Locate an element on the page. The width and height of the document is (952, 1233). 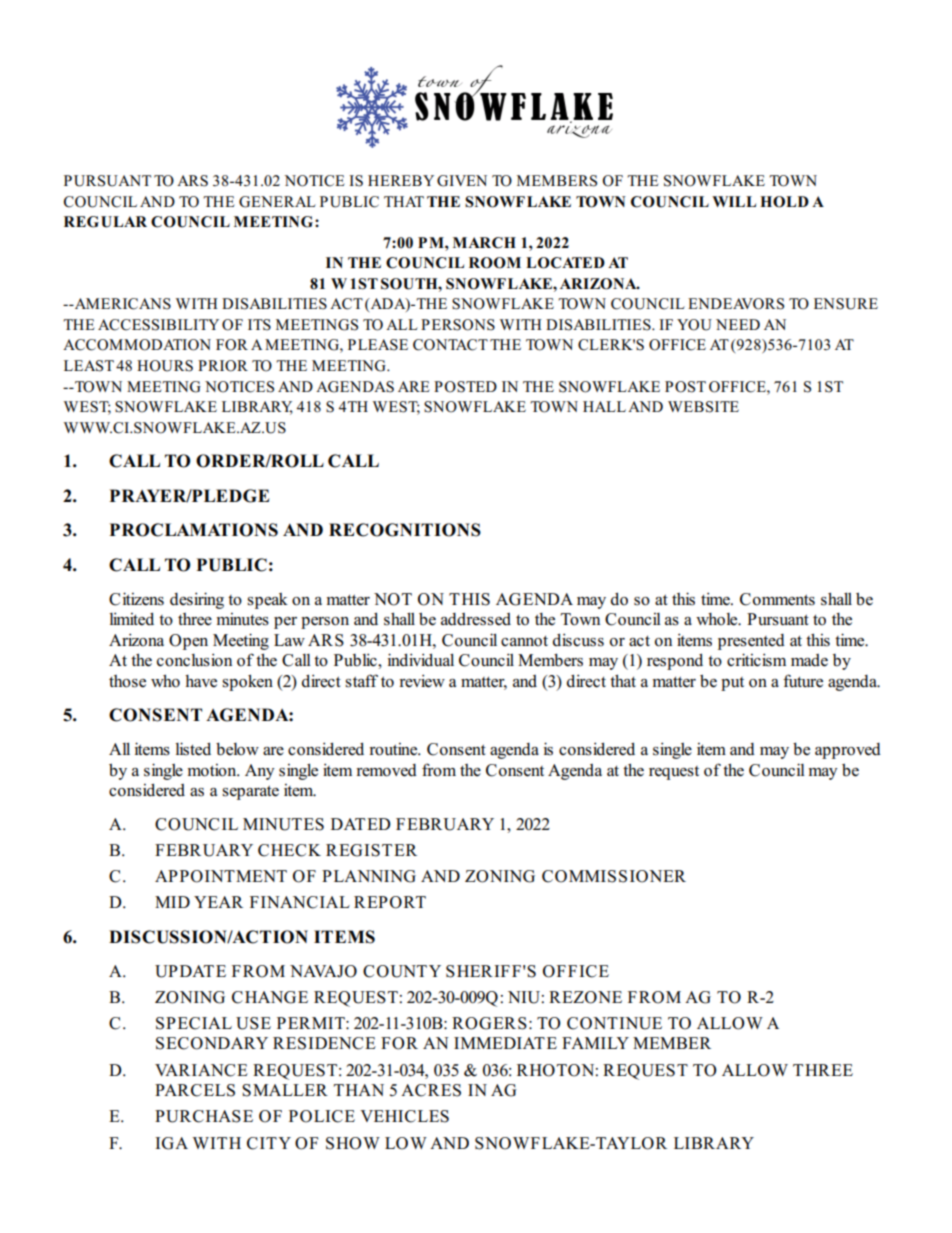
have is located at coordinates (201, 681).
